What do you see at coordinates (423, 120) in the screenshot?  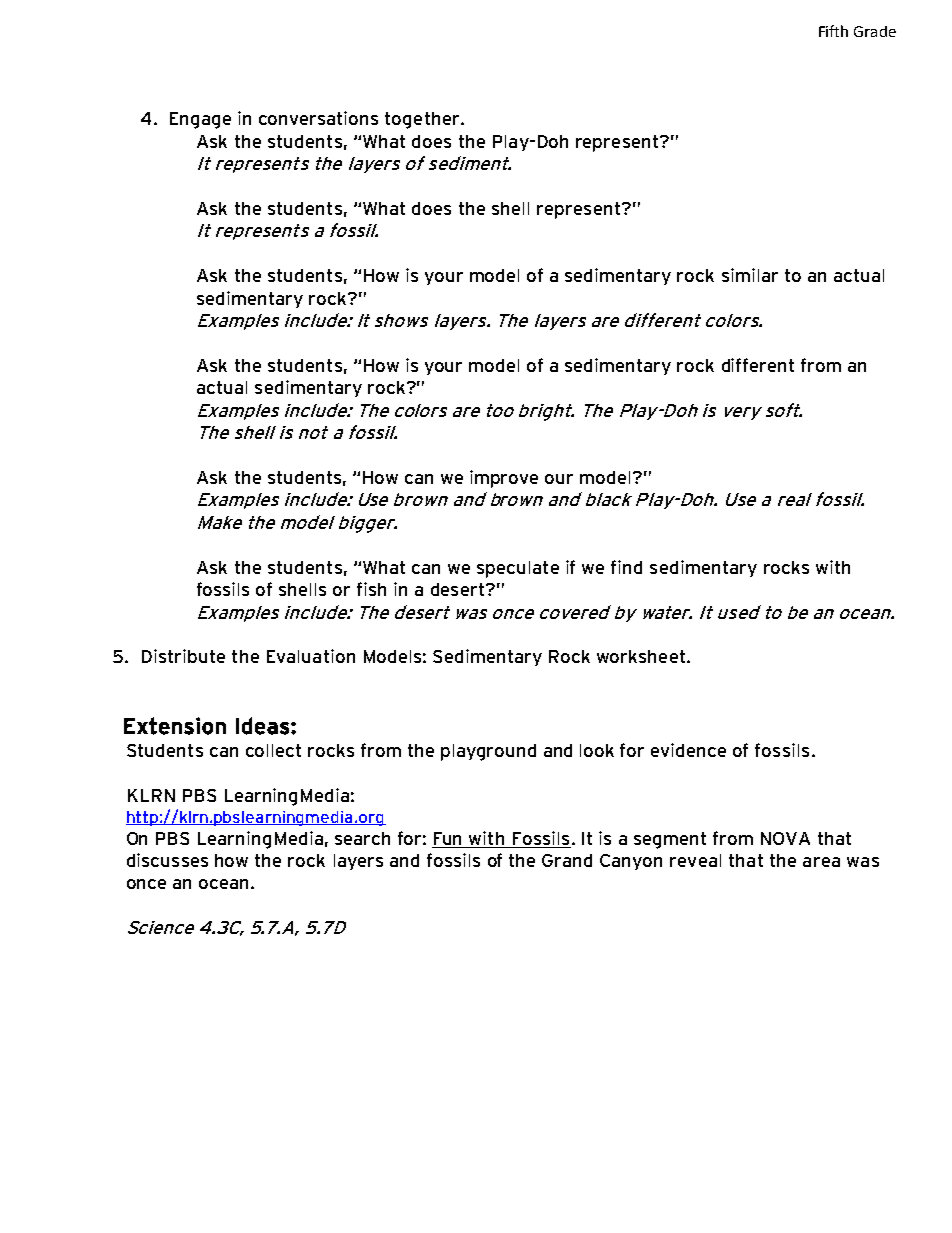 I see `together` at bounding box center [423, 120].
